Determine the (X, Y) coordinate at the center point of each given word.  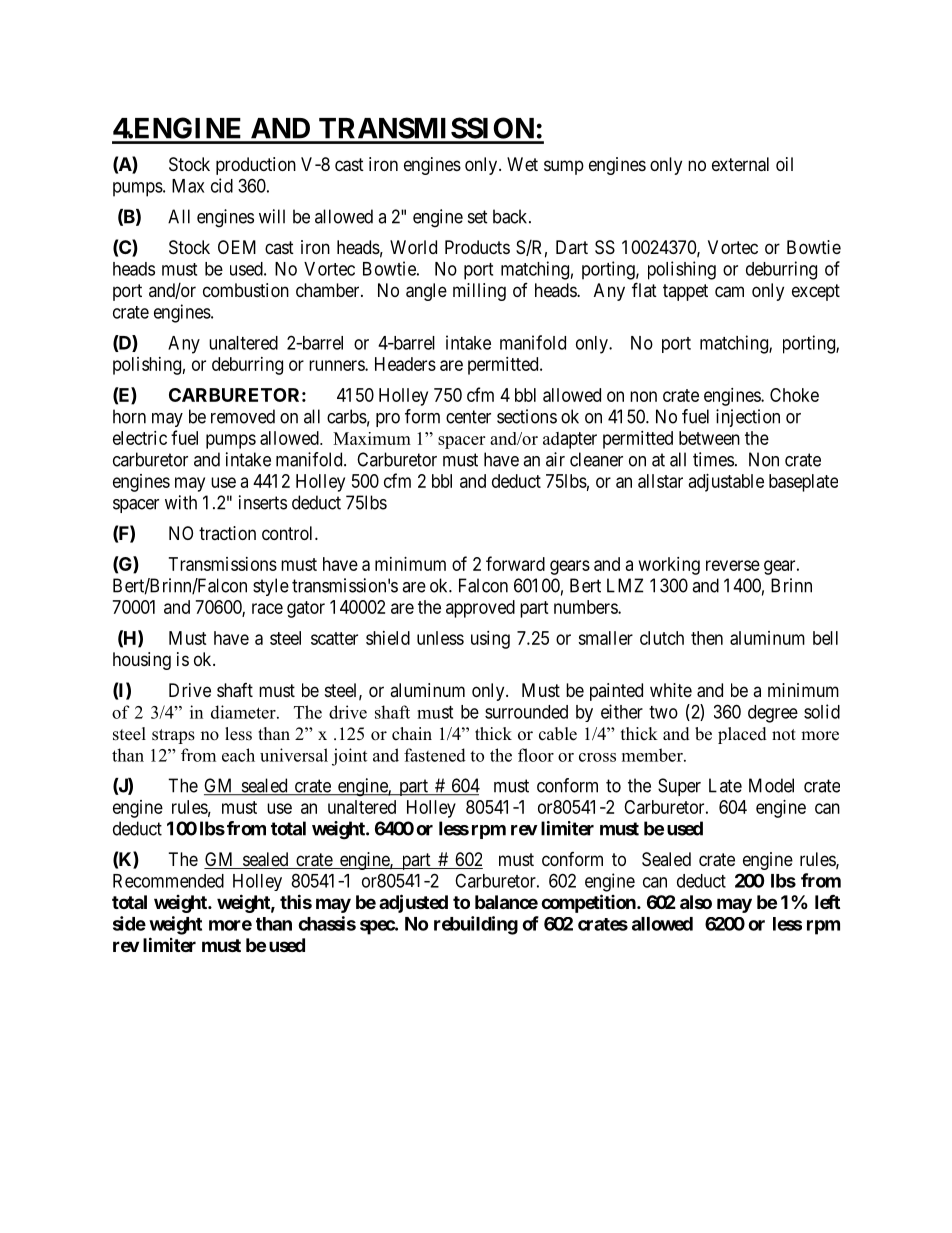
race (267, 608)
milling (479, 292)
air (555, 459)
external (740, 164)
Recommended (168, 881)
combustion (246, 290)
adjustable (726, 483)
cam (729, 292)
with (181, 502)
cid (222, 185)
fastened (435, 755)
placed (742, 735)
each (238, 755)
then (707, 638)
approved (480, 609)
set (478, 217)
